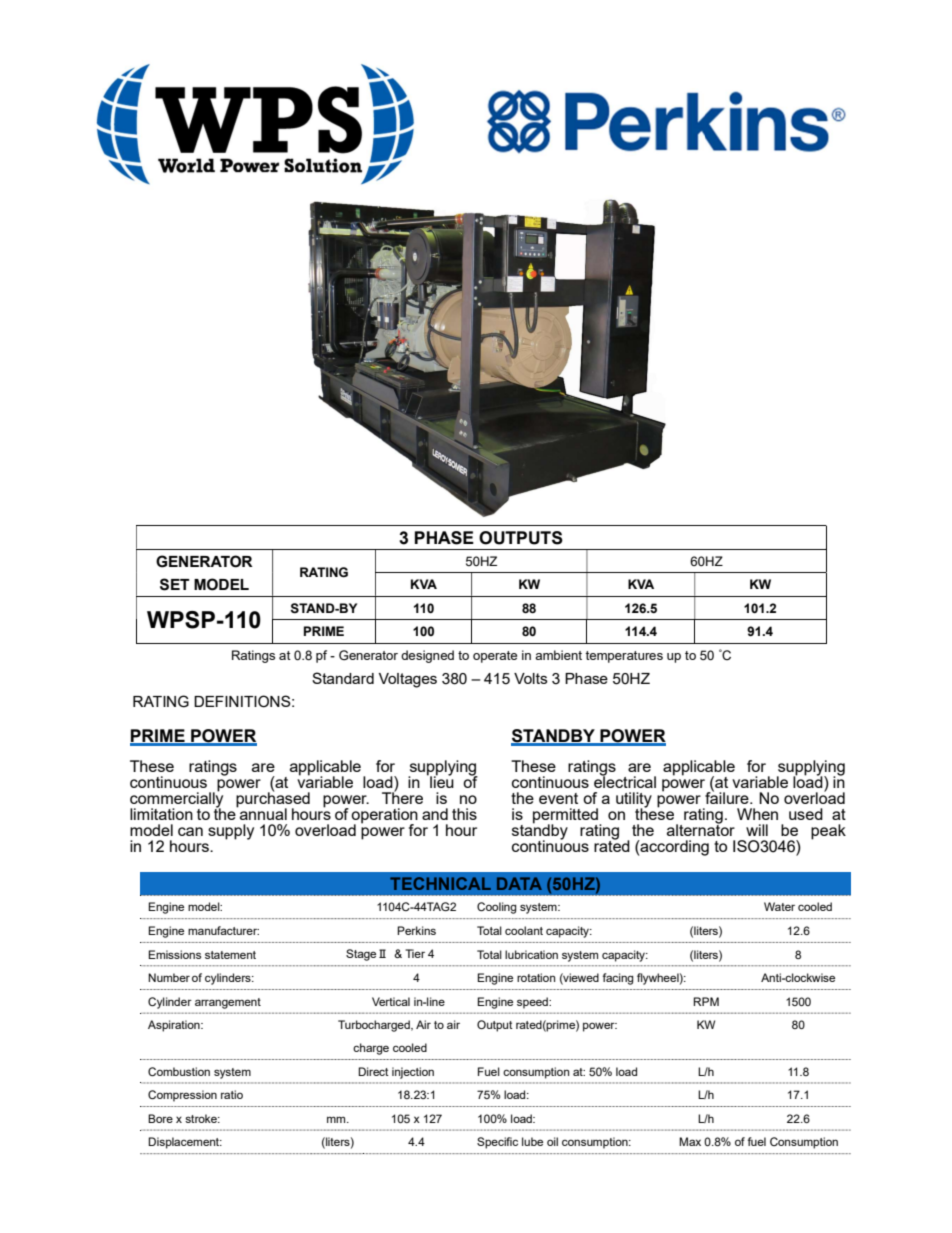 Image resolution: width=952 pixels, height=1233 pixels. Describe the element at coordinates (757, 830) in the screenshot. I see `will` at that location.
